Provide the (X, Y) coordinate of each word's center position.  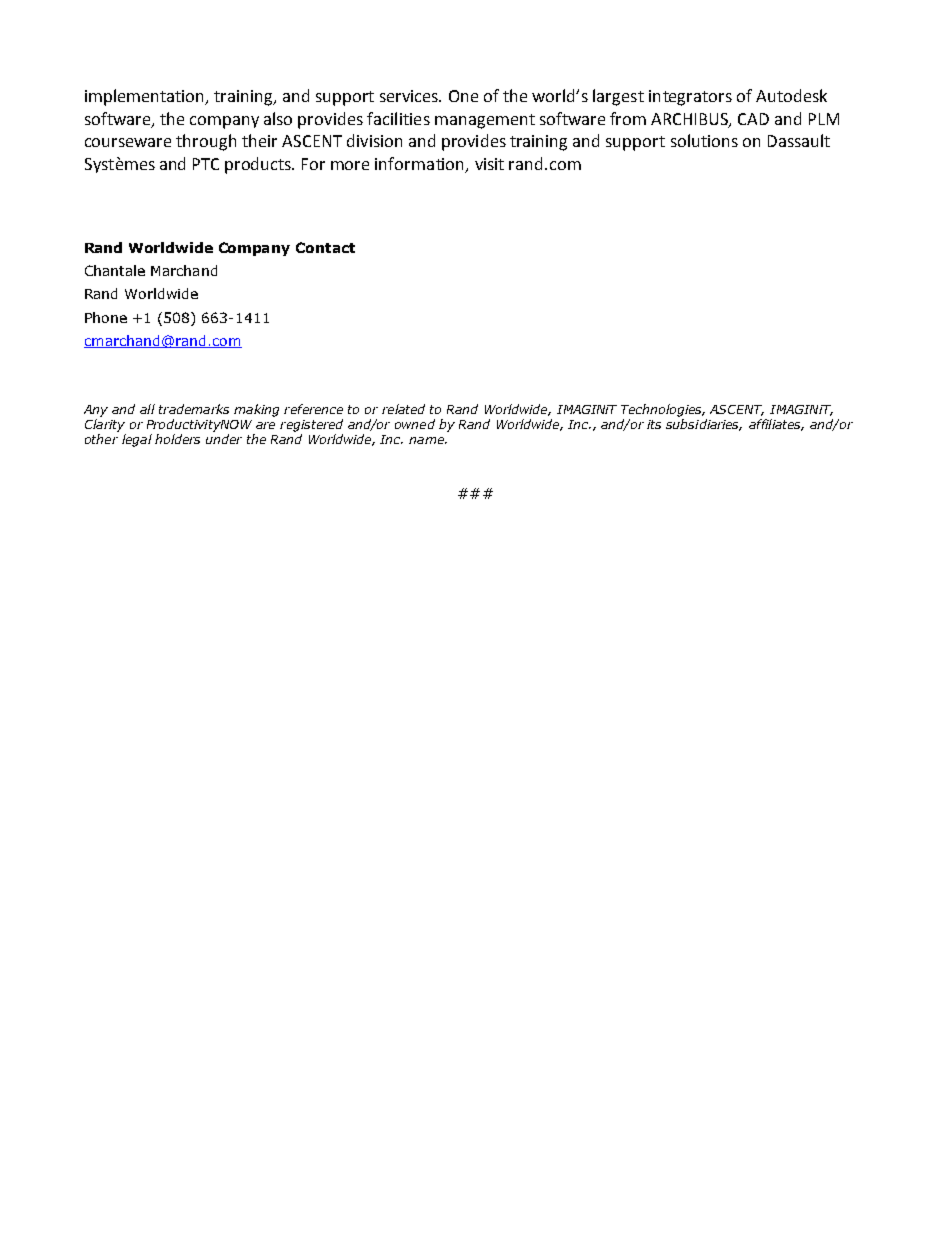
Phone (106, 317)
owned (415, 424)
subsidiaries (704, 425)
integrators (690, 98)
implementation (146, 97)
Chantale (115, 270)
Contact (325, 247)
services (410, 96)
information (421, 165)
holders (177, 439)
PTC (206, 164)
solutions (704, 140)
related (403, 409)
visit (489, 164)
